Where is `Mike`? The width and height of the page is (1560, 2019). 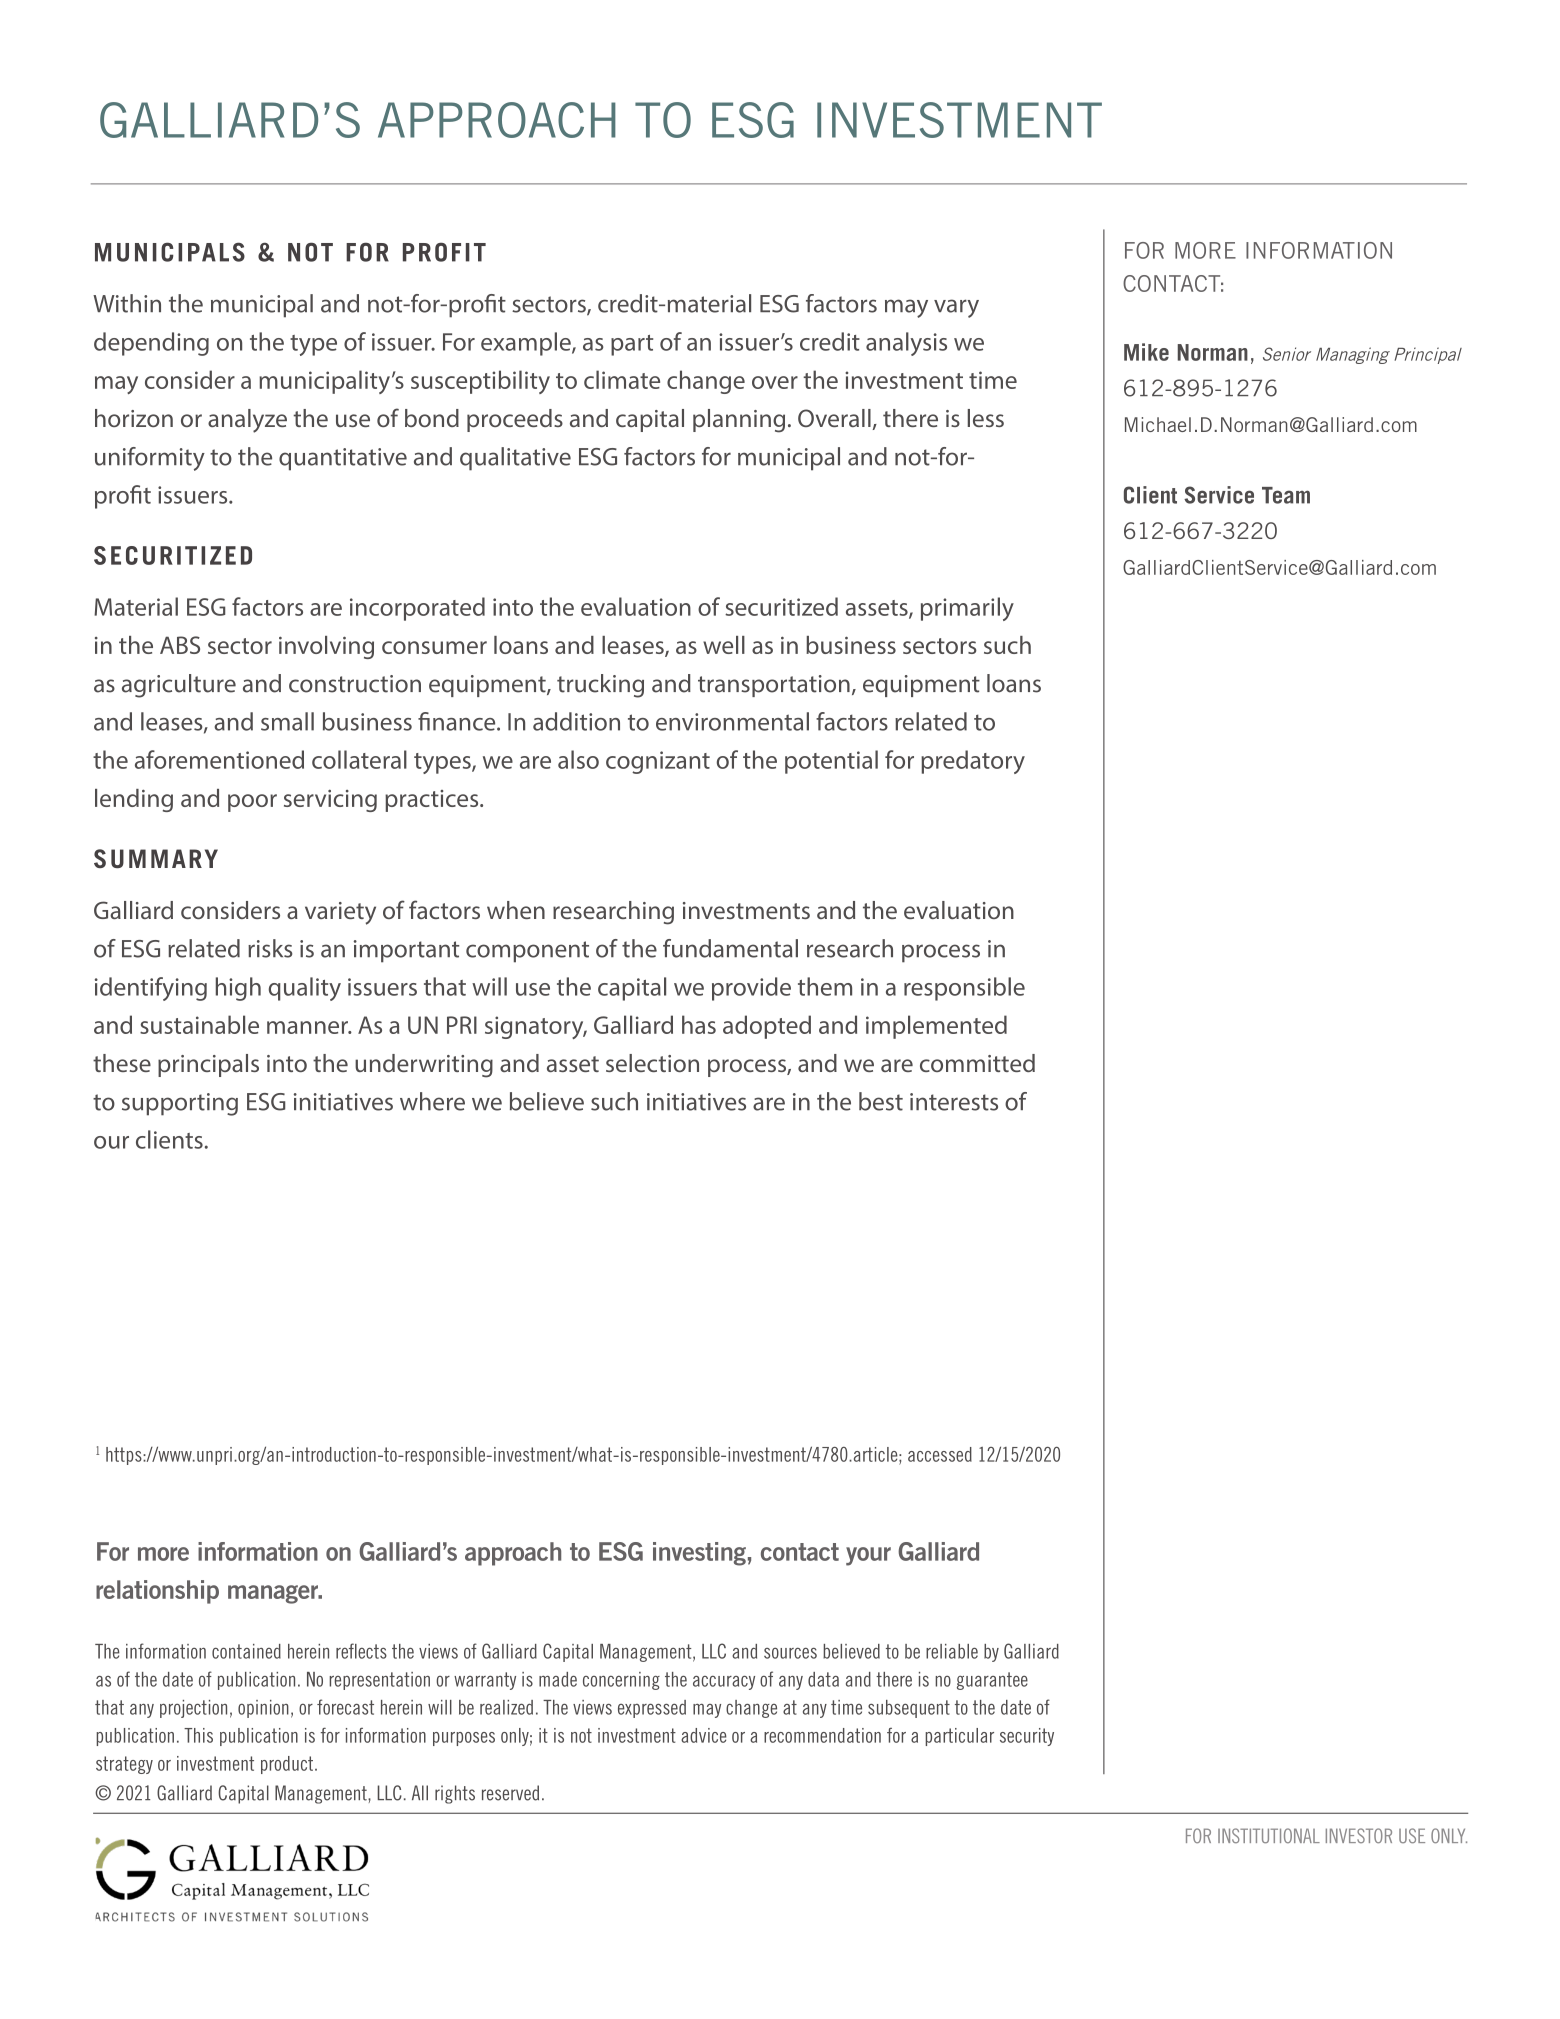
Mike is located at coordinates (1146, 352).
